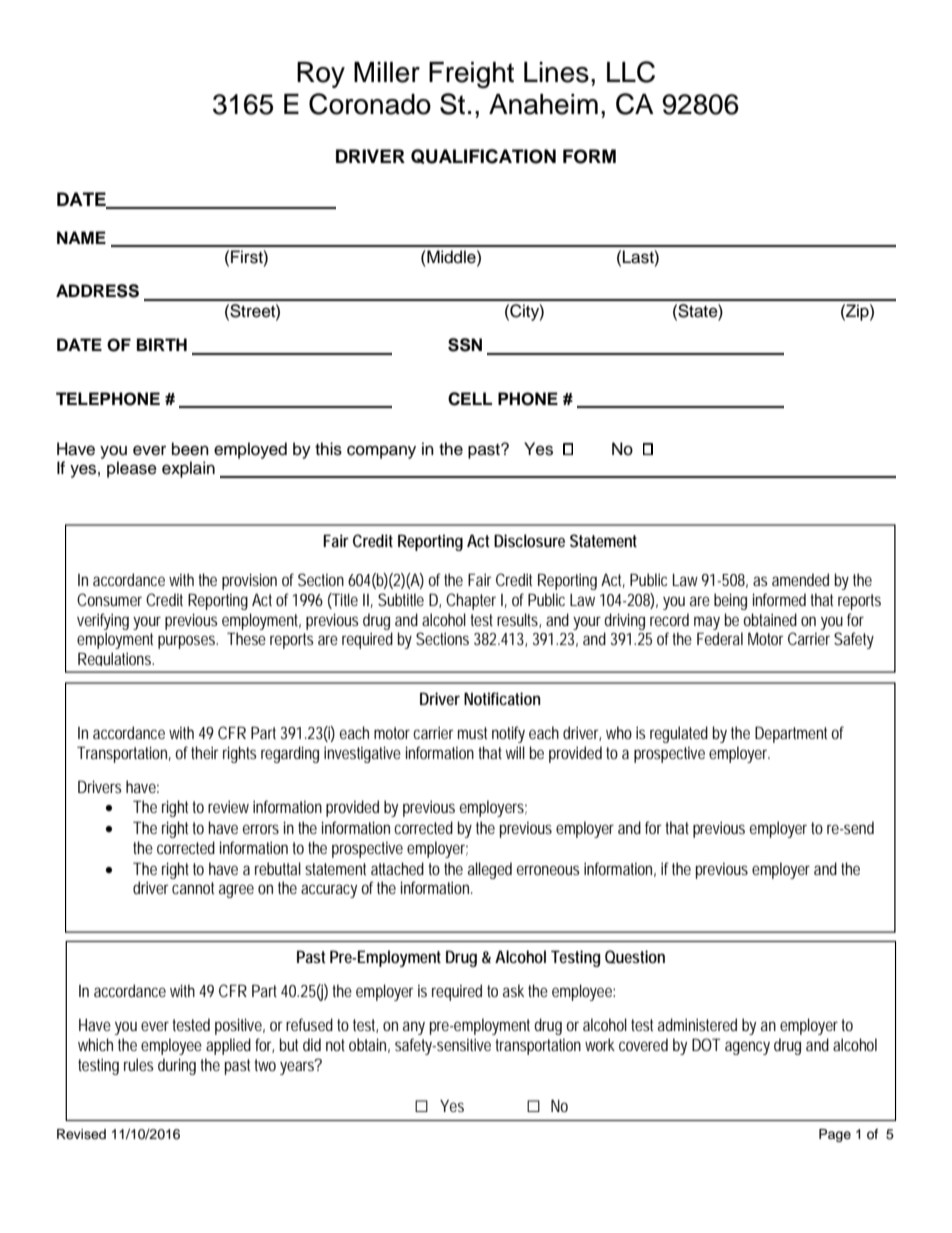 This image has height=1233, width=952. Describe the element at coordinates (188, 642) in the image. I see `purposes` at that location.
